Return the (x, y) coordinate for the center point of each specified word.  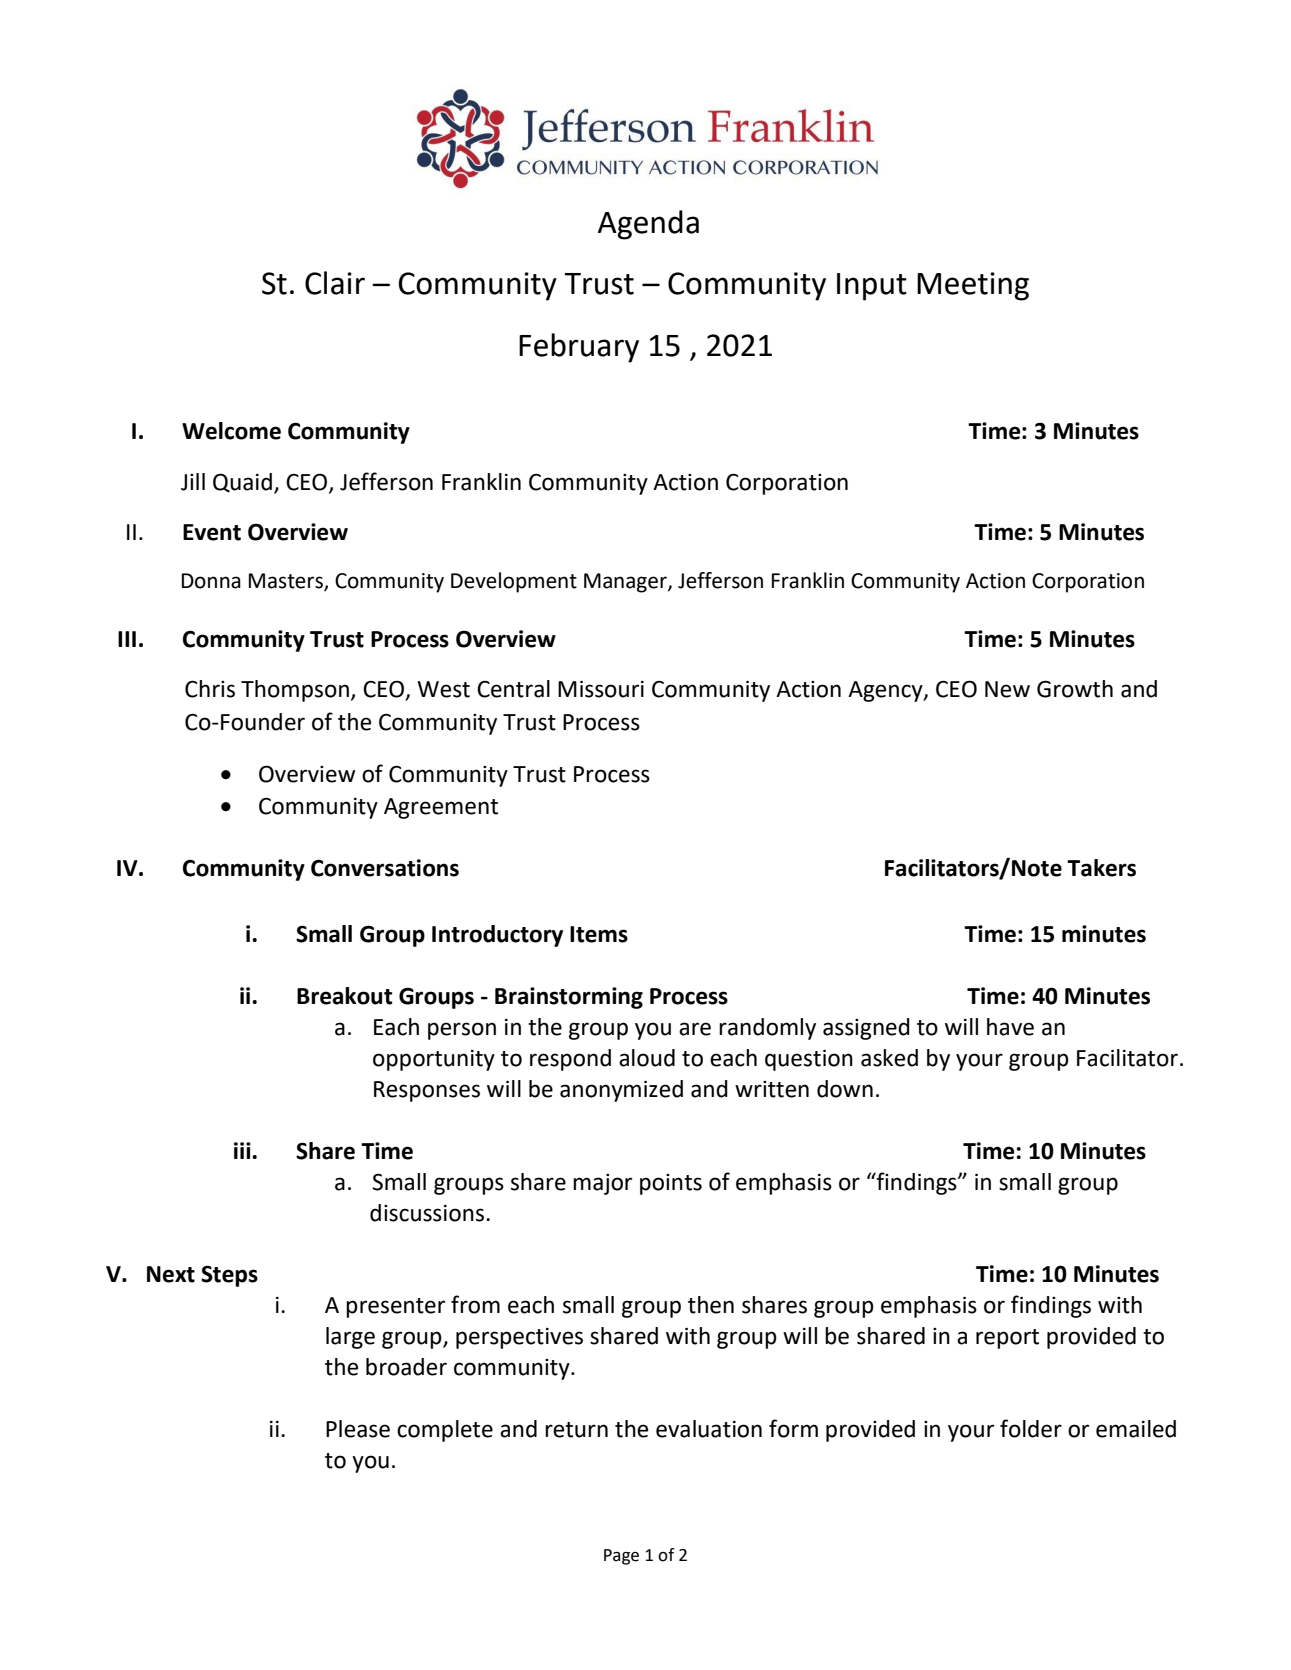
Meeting (973, 286)
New (1007, 689)
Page (621, 1557)
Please (358, 1429)
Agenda (648, 225)
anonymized (621, 1091)
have (1010, 1027)
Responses (427, 1091)
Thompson (295, 691)
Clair (335, 283)
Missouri (601, 689)
